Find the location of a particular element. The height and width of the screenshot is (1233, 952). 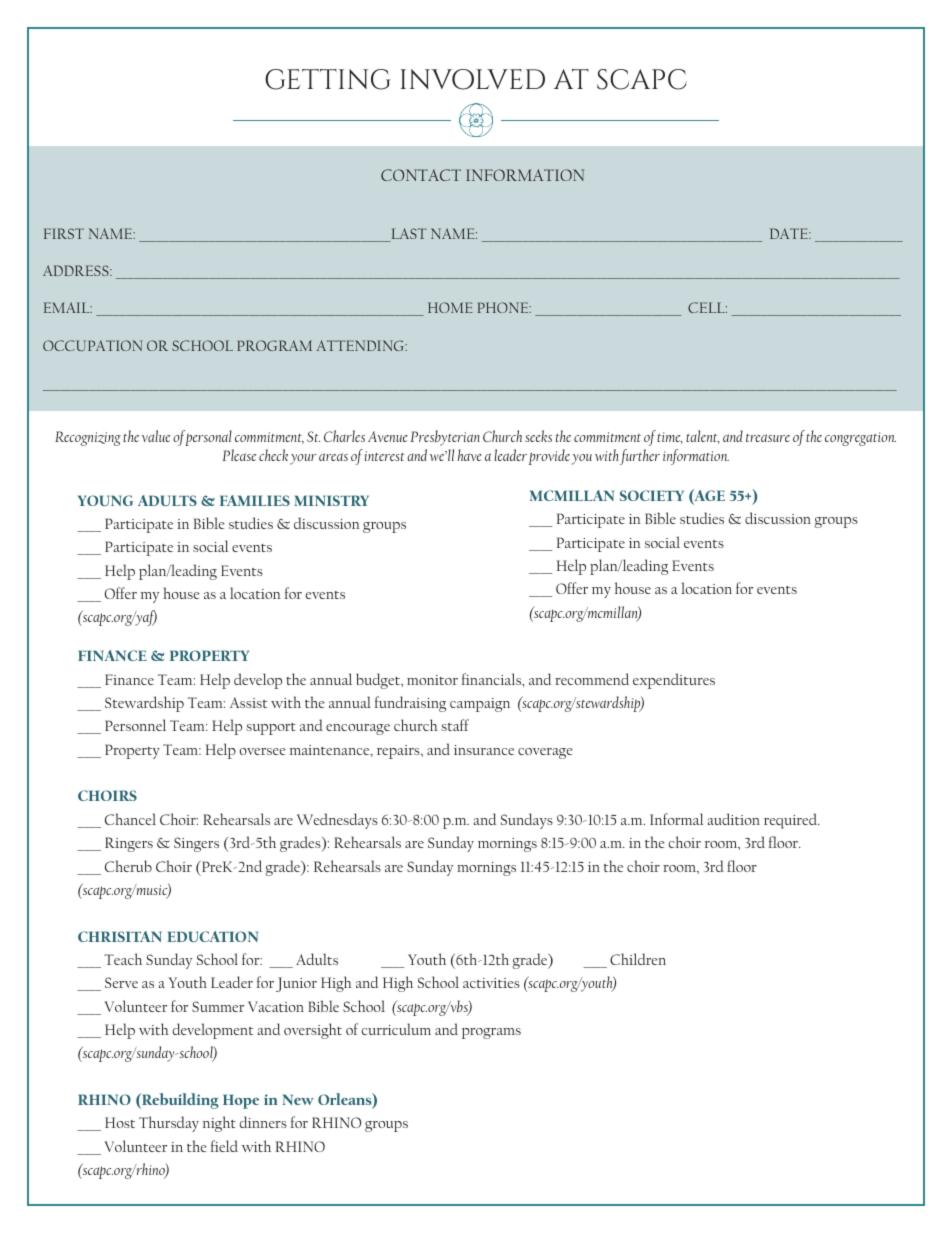

involved is located at coordinates (472, 79).
